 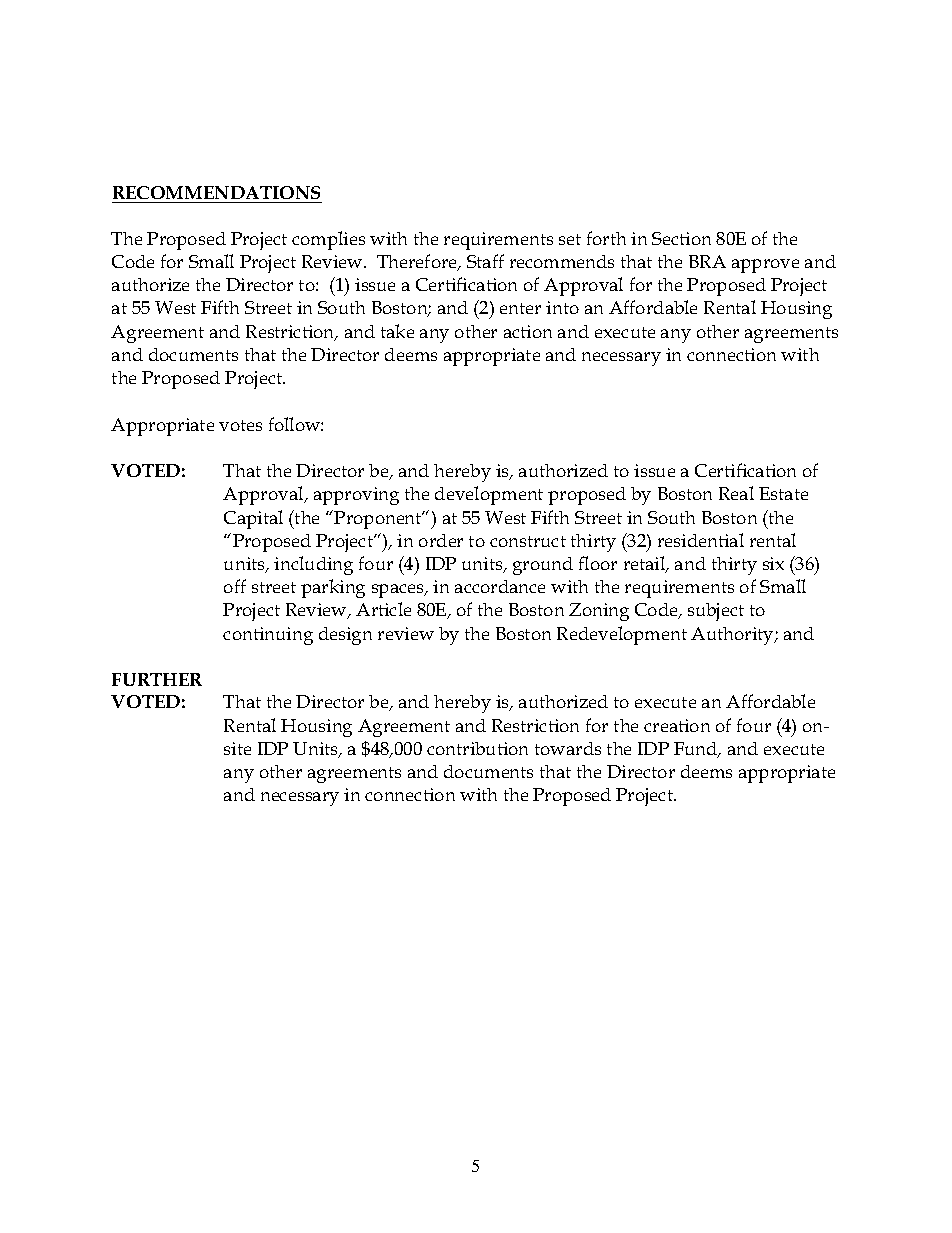 What do you see at coordinates (681, 238) in the screenshot?
I see `Section` at bounding box center [681, 238].
